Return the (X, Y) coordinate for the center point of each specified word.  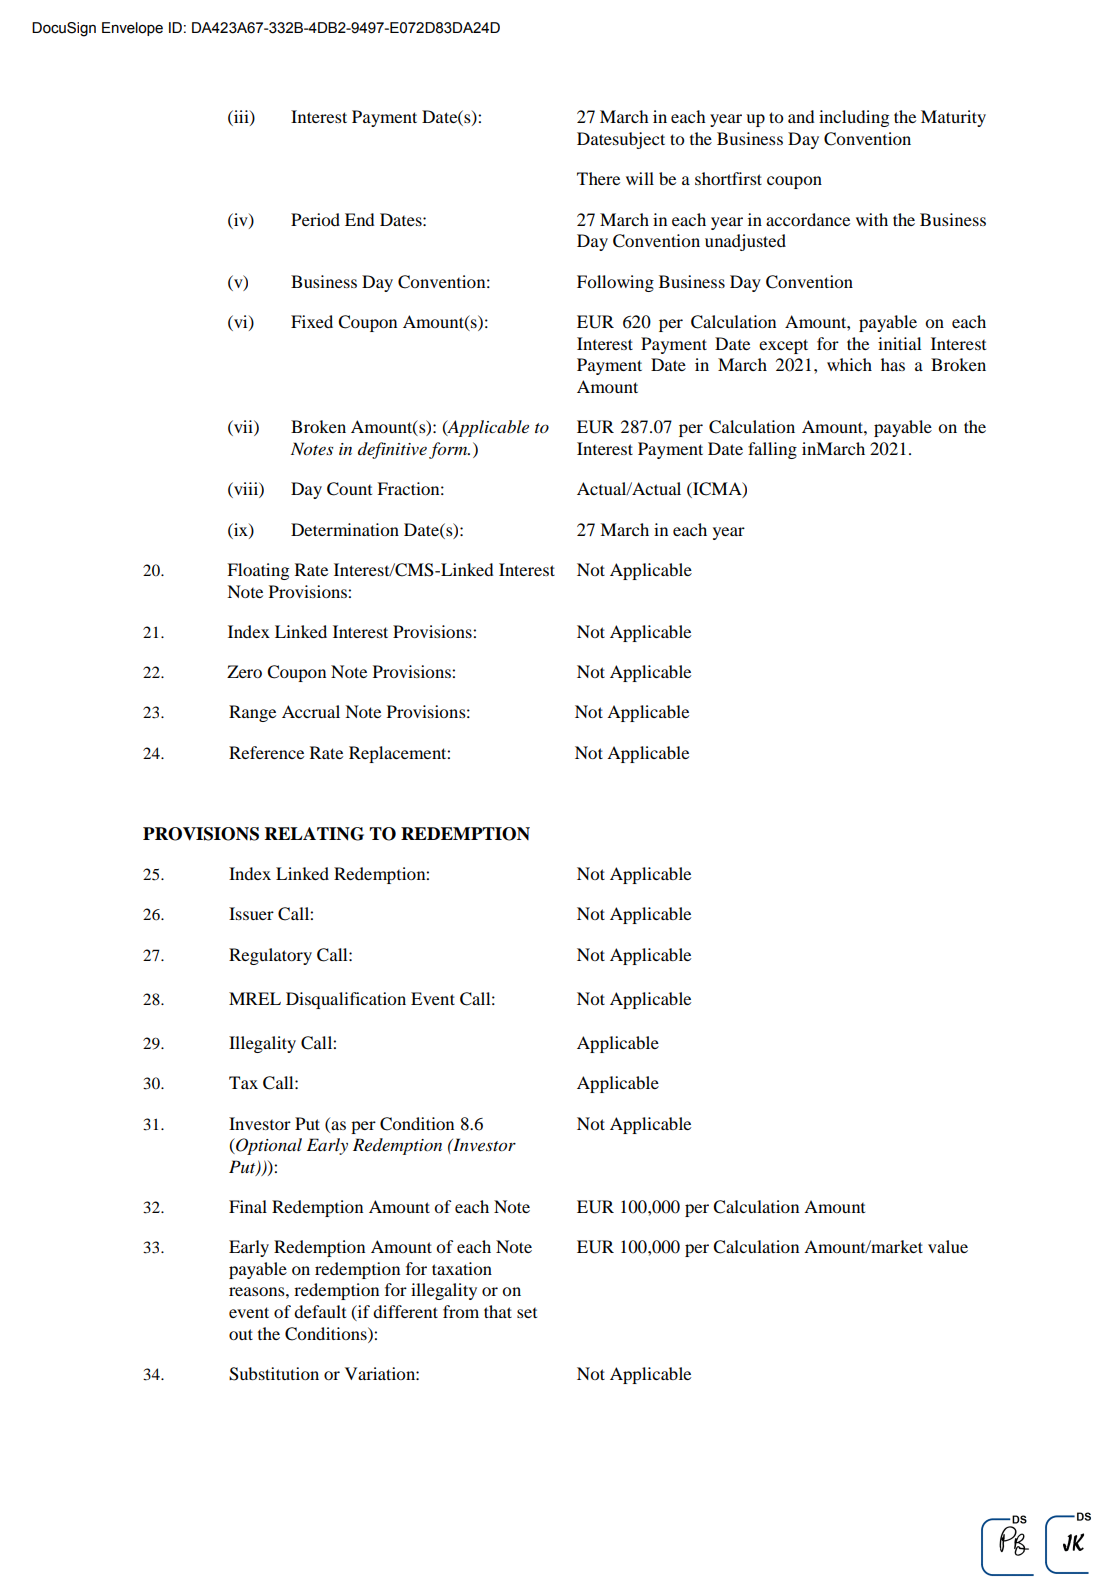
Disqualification (346, 1000)
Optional (268, 1146)
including (854, 118)
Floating (258, 571)
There (598, 178)
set (527, 1313)
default (320, 1311)
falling (772, 450)
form (449, 450)
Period (315, 219)
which (849, 364)
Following (615, 283)
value (948, 1246)
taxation (462, 1268)
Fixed (312, 321)
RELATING (314, 834)
